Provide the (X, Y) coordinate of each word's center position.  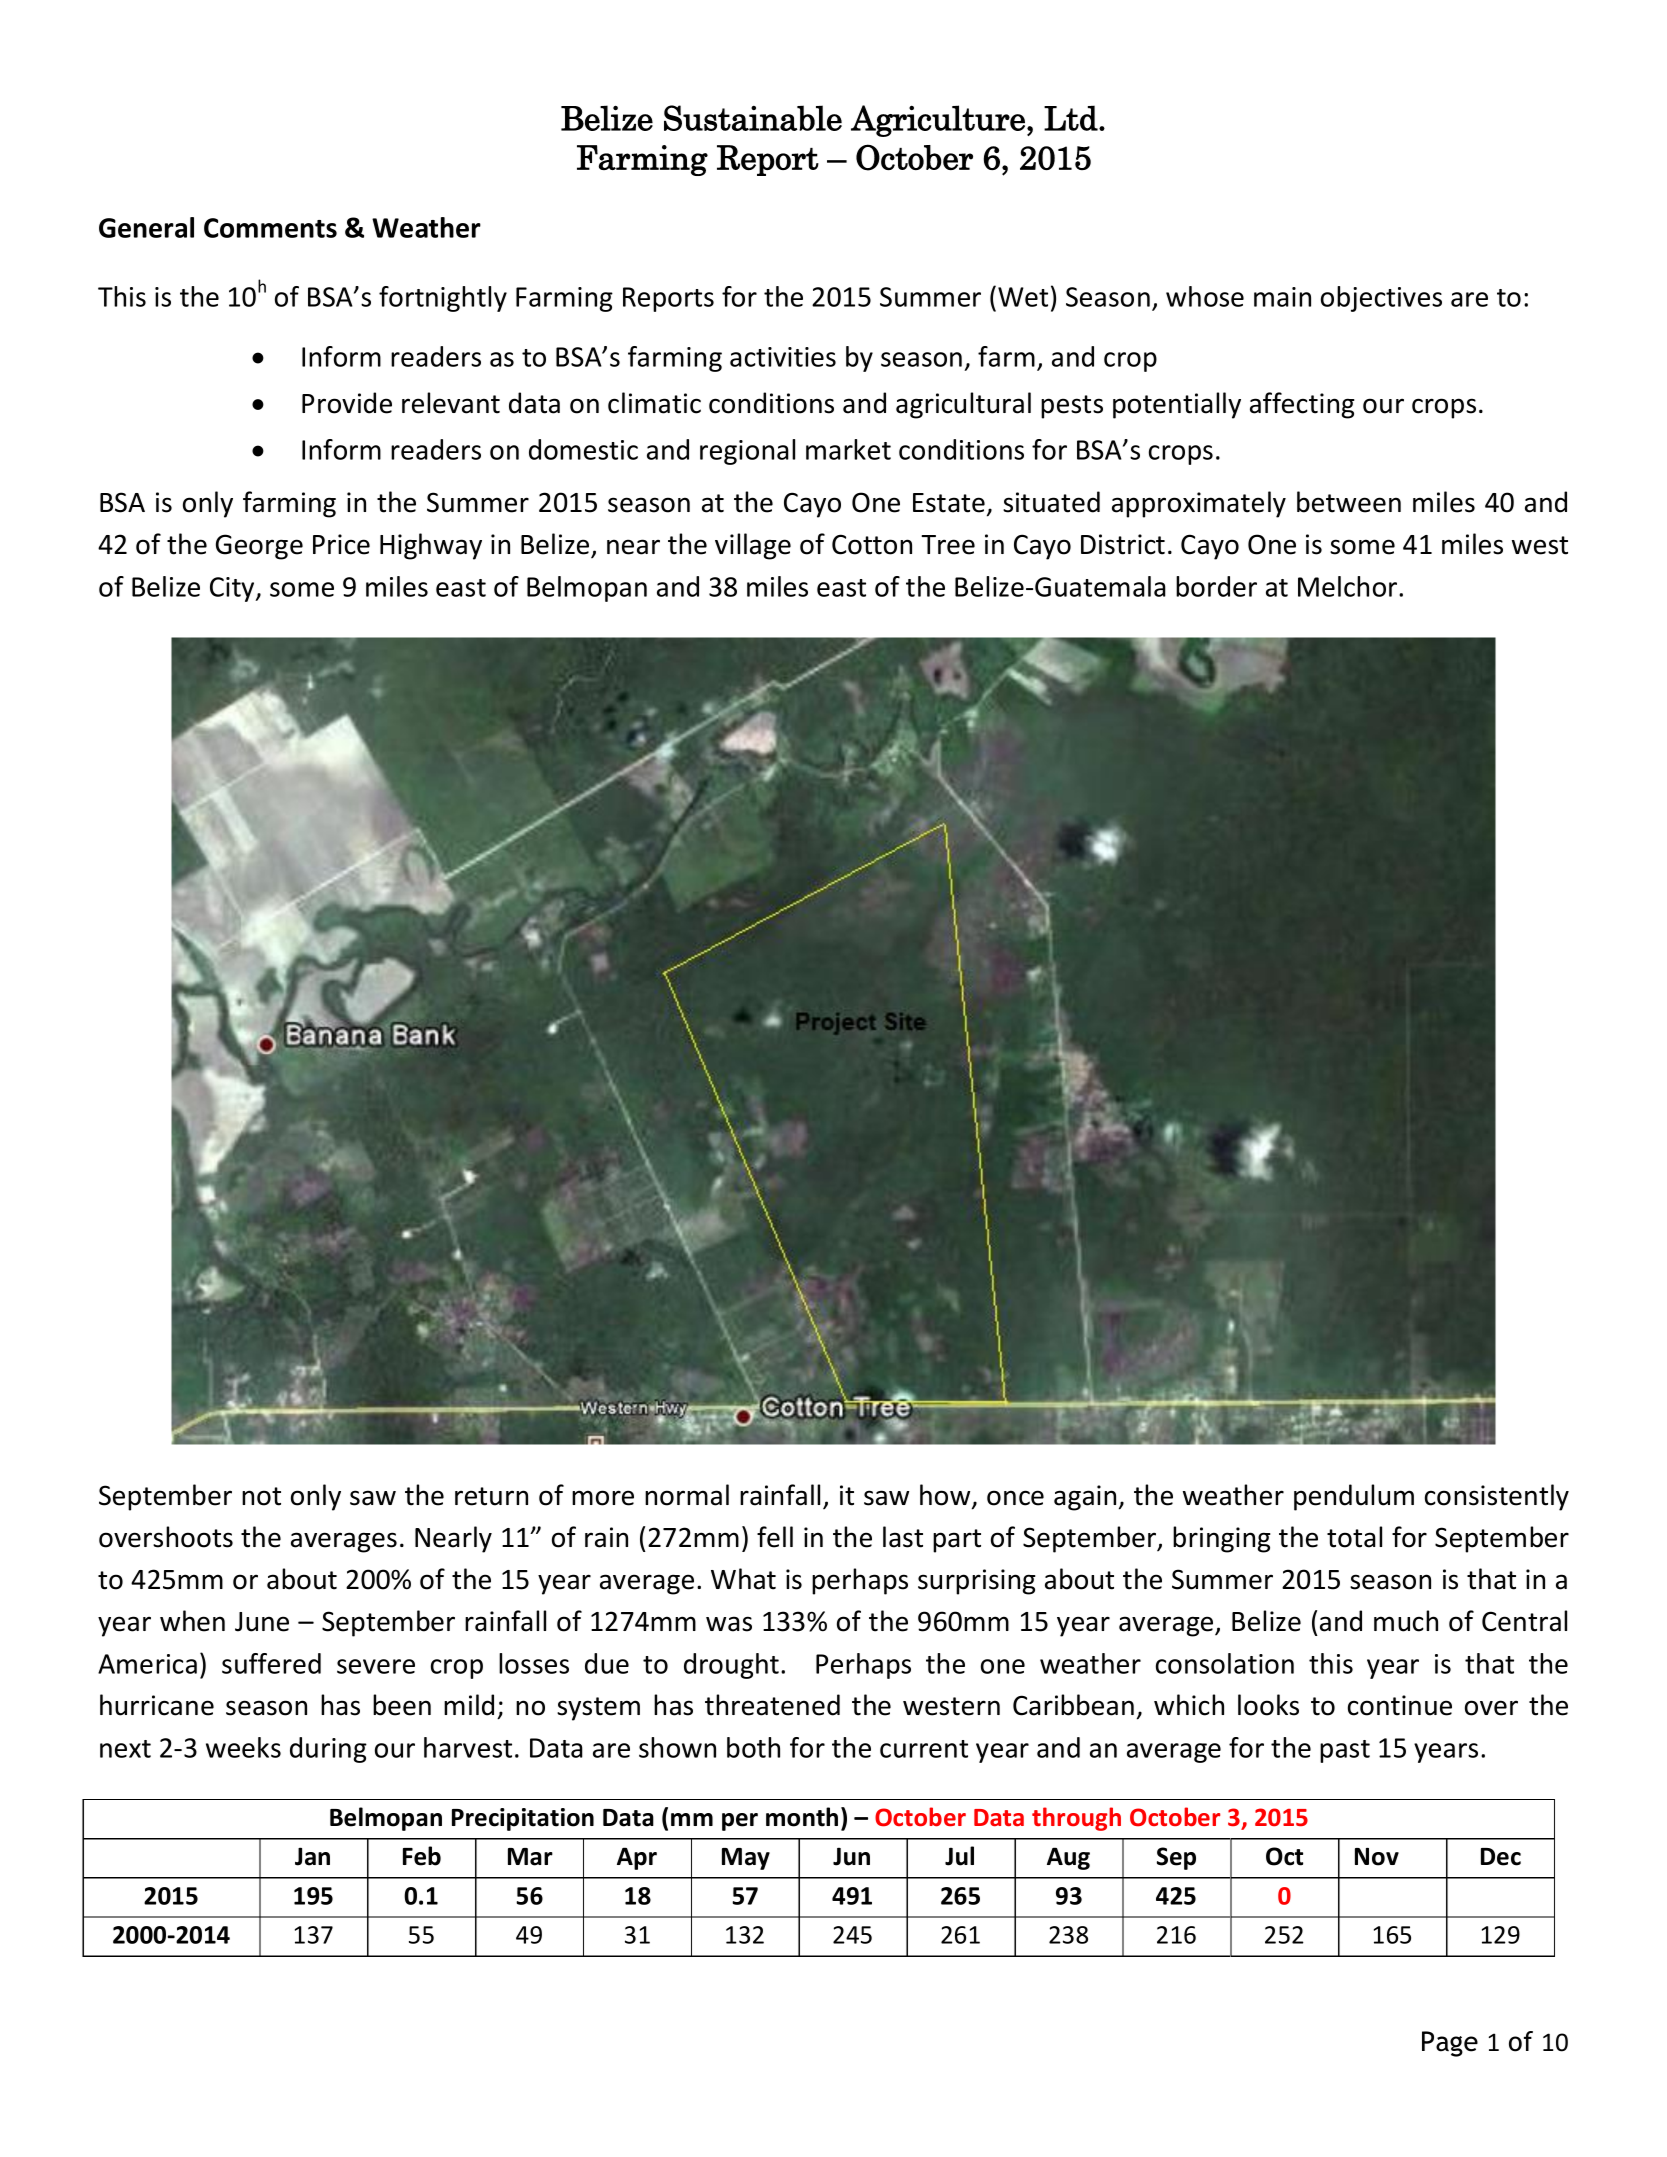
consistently (1497, 1497)
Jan (312, 1856)
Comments (270, 228)
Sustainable (753, 118)
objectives (1381, 299)
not (261, 1496)
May (746, 1859)
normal (687, 1495)
